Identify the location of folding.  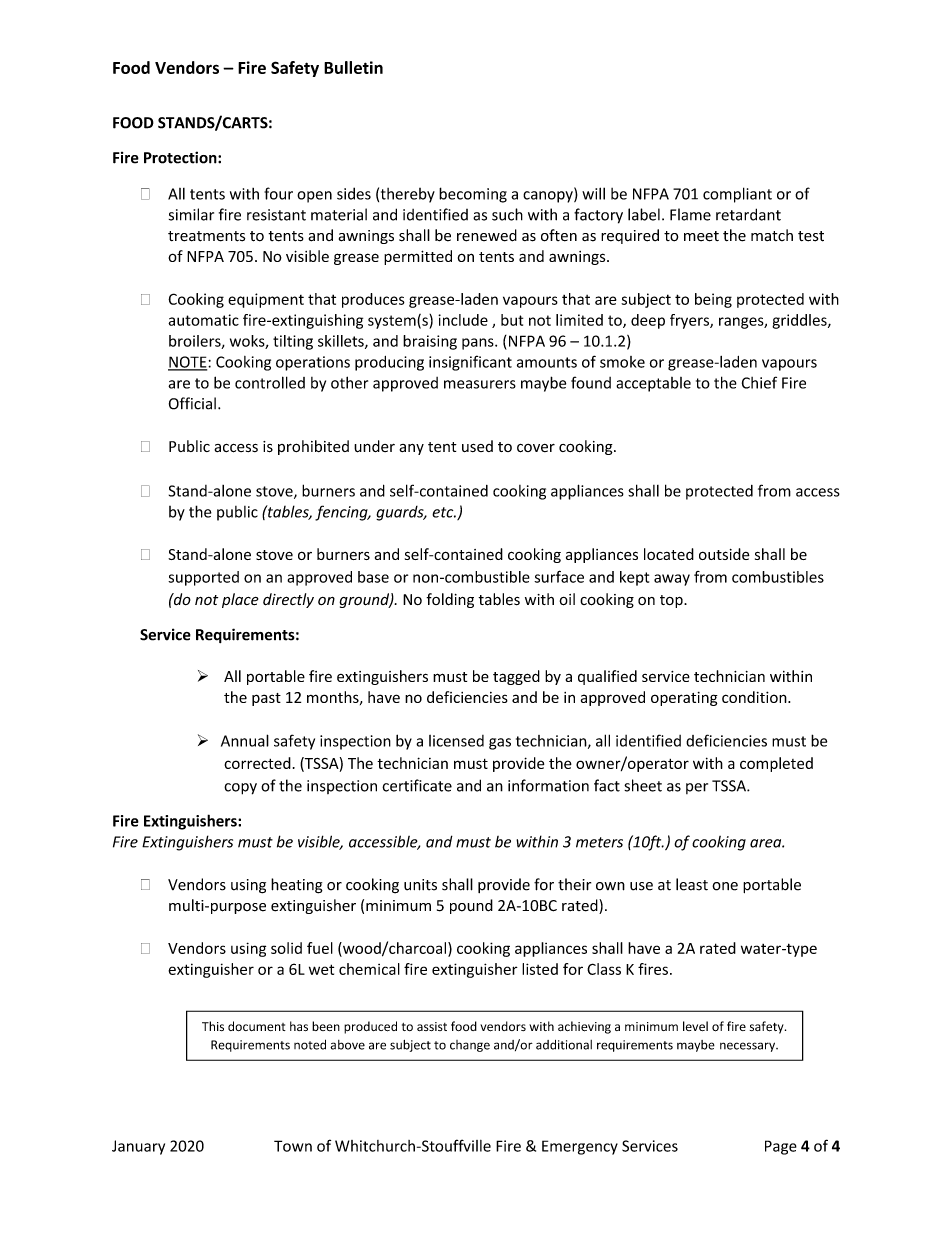
(450, 600).
